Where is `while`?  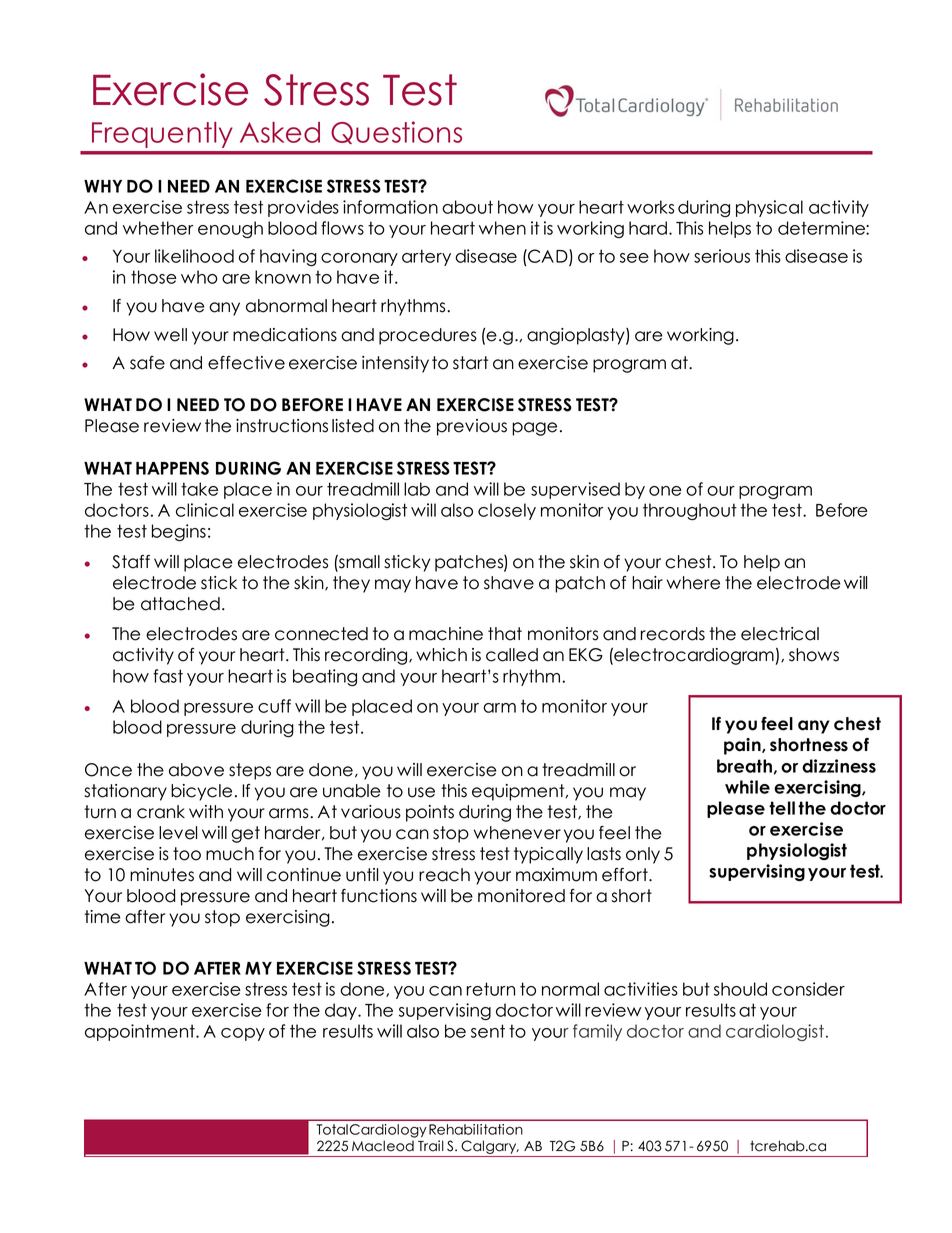
while is located at coordinates (747, 787).
